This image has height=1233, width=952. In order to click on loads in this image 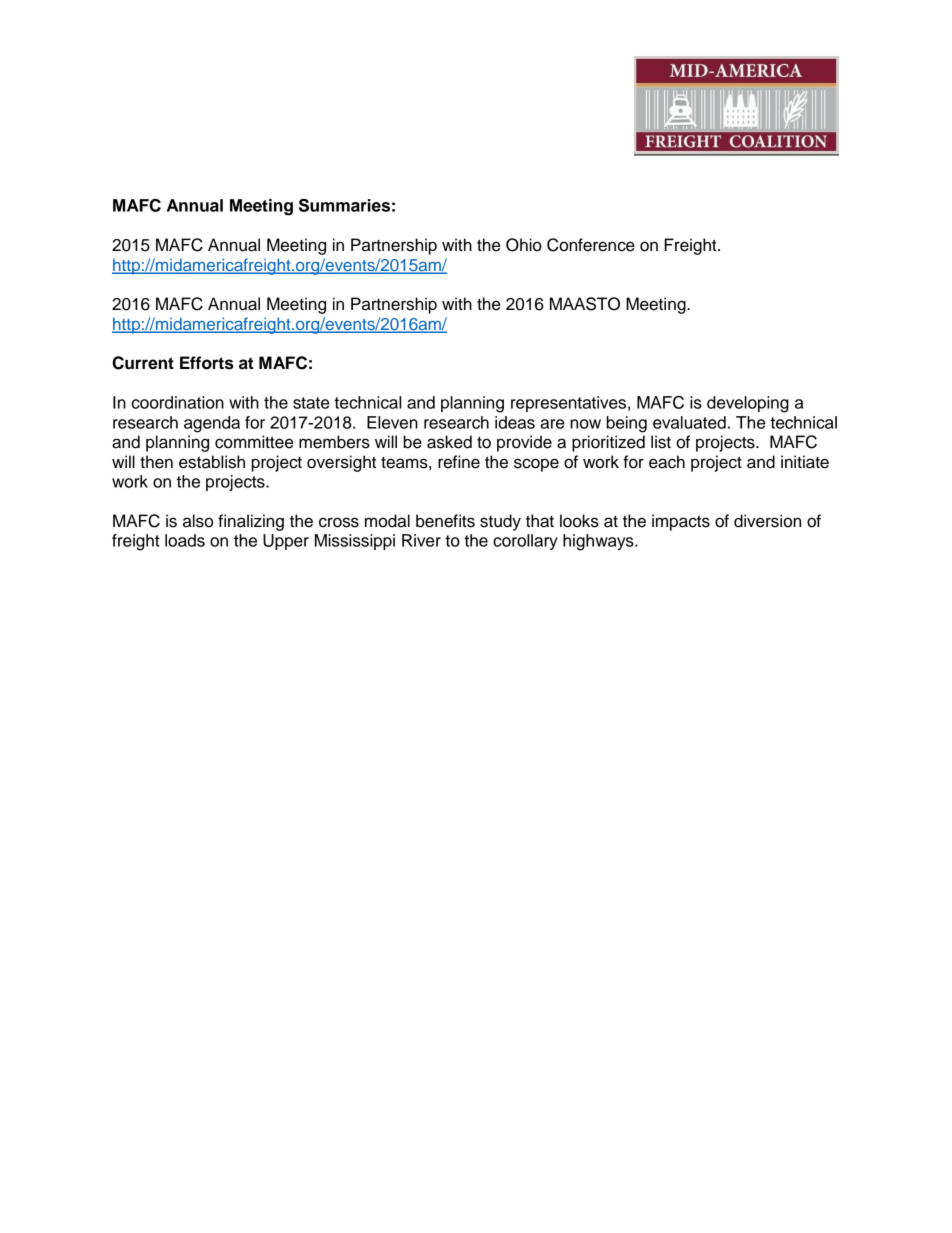, I will do `click(185, 540)`.
